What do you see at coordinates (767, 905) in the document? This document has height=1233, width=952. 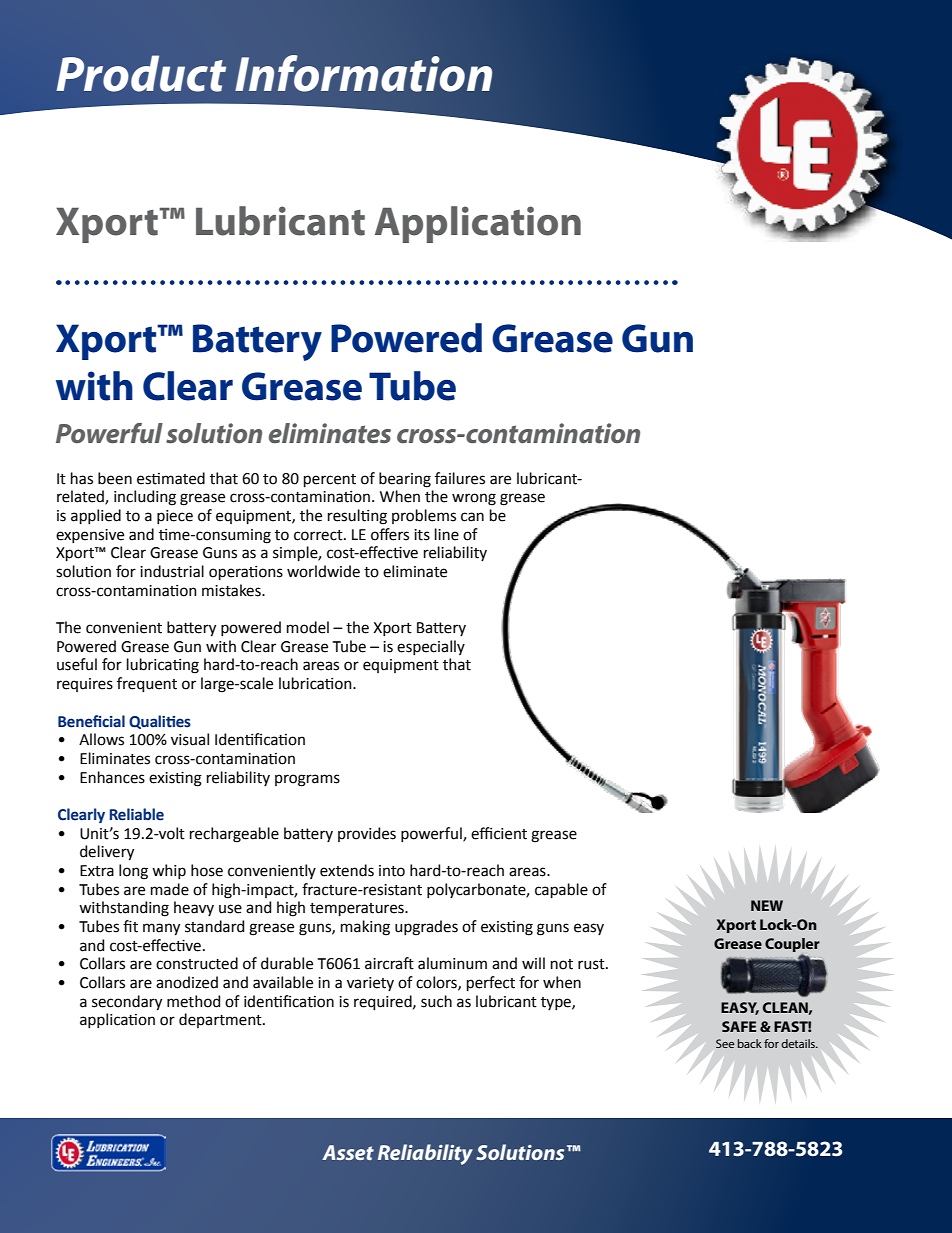 I see `NEW` at bounding box center [767, 905].
